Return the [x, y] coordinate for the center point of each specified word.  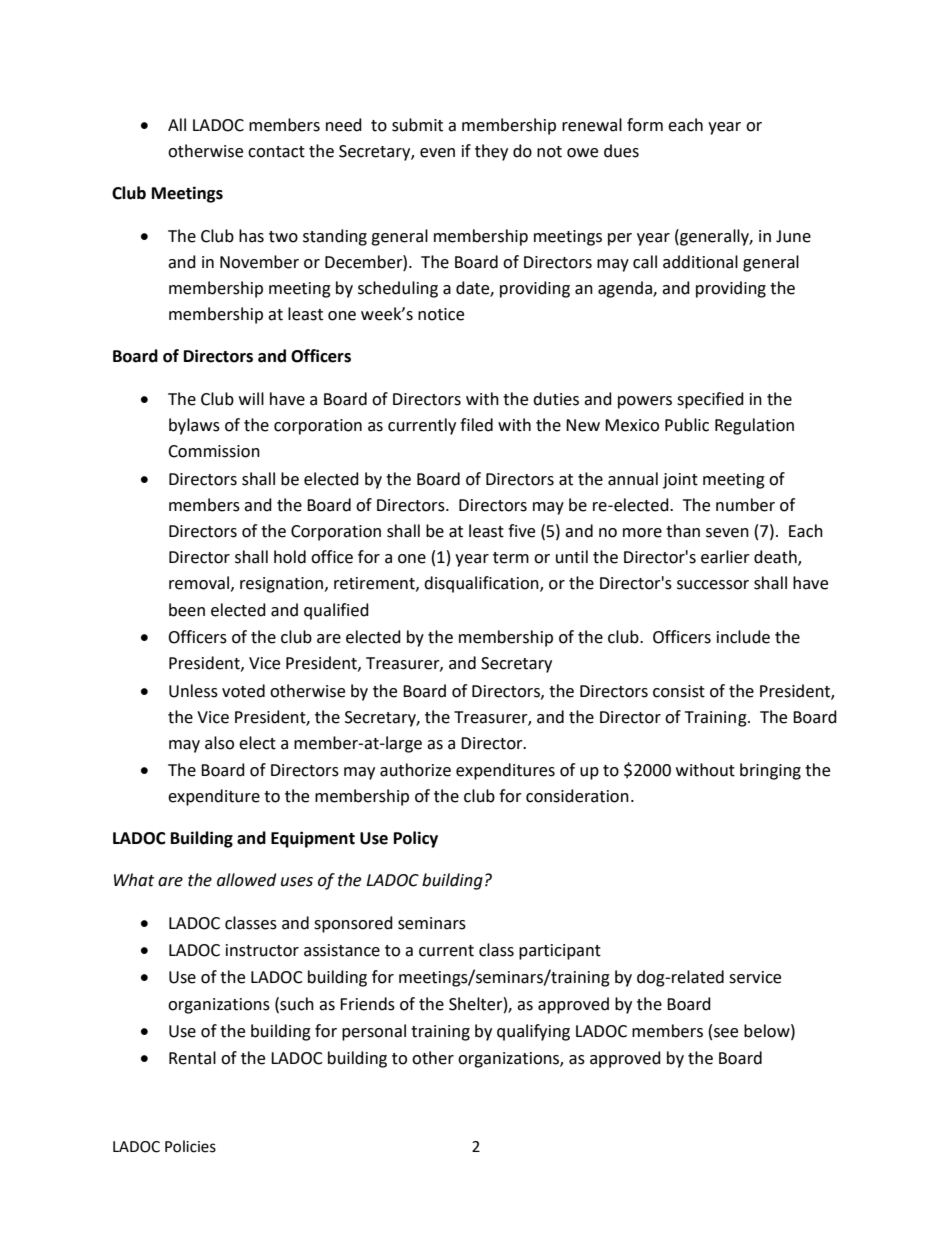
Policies [190, 1146]
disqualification [482, 584]
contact [276, 152]
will [251, 398]
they [491, 152]
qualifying [533, 1032]
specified [710, 400]
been [187, 610]
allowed [246, 880]
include [743, 637]
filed [476, 425]
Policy [416, 839]
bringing [770, 771]
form [645, 125]
